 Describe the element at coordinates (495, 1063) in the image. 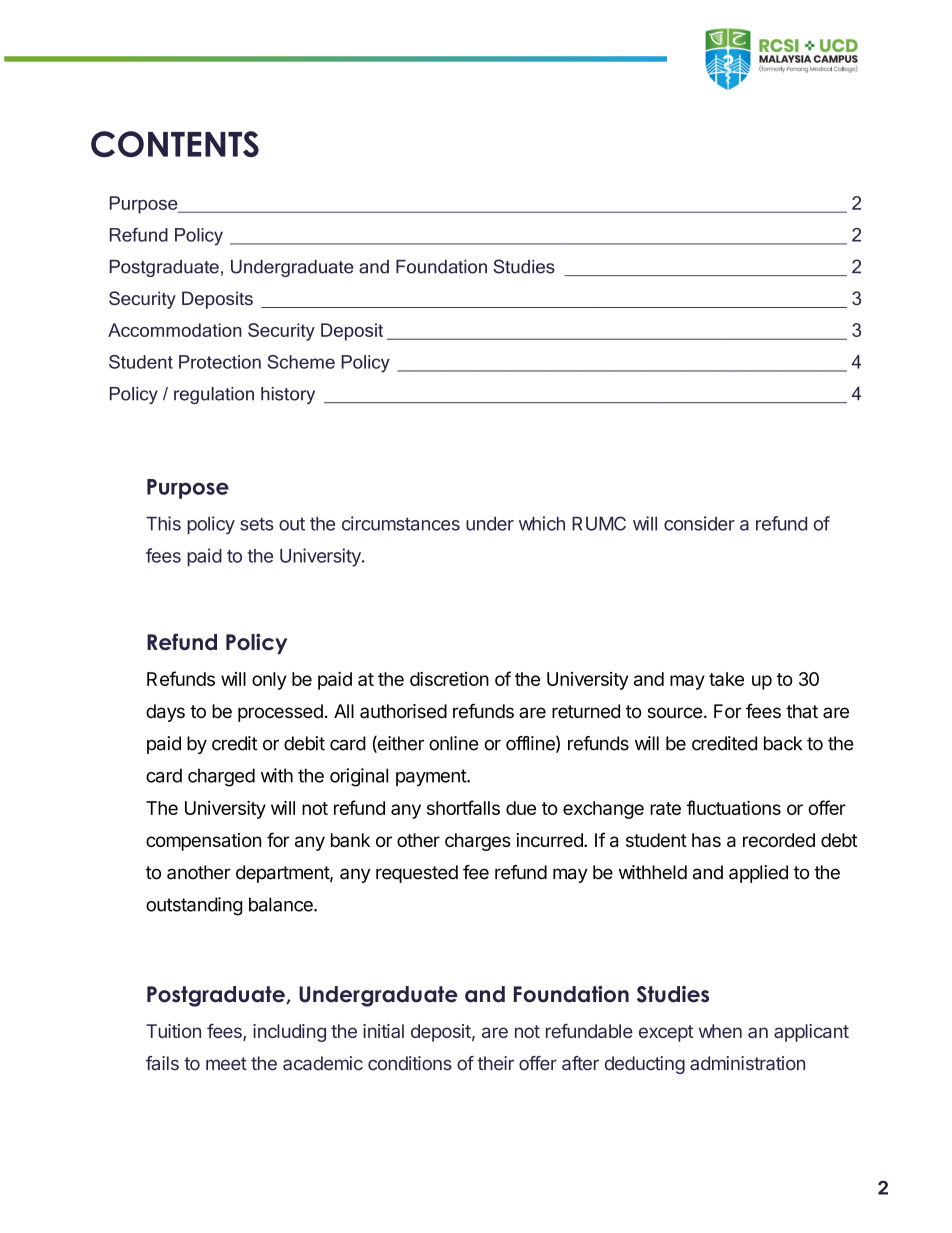

I see `their` at that location.
